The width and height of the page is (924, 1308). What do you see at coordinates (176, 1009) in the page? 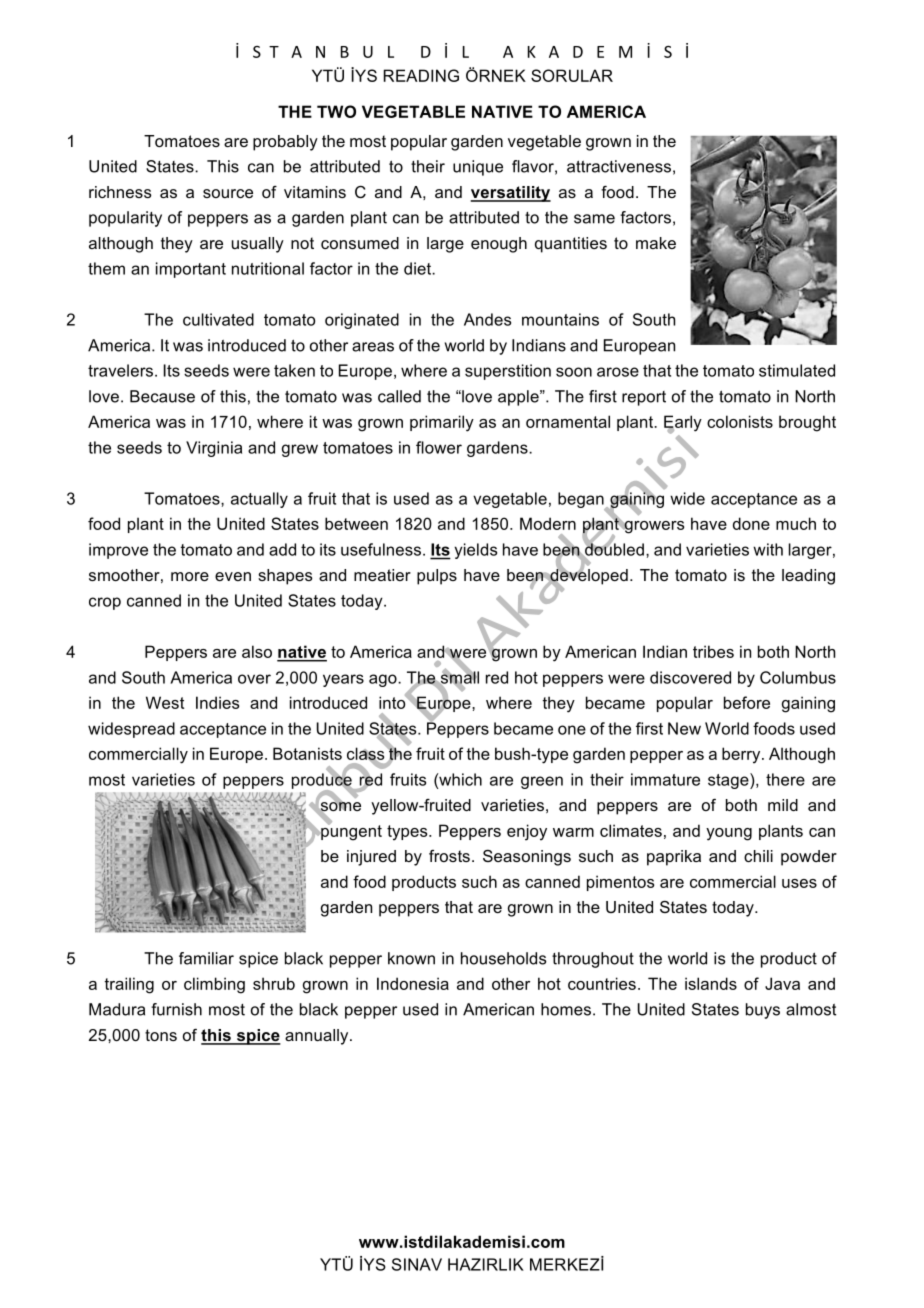
I see `furnish` at bounding box center [176, 1009].
